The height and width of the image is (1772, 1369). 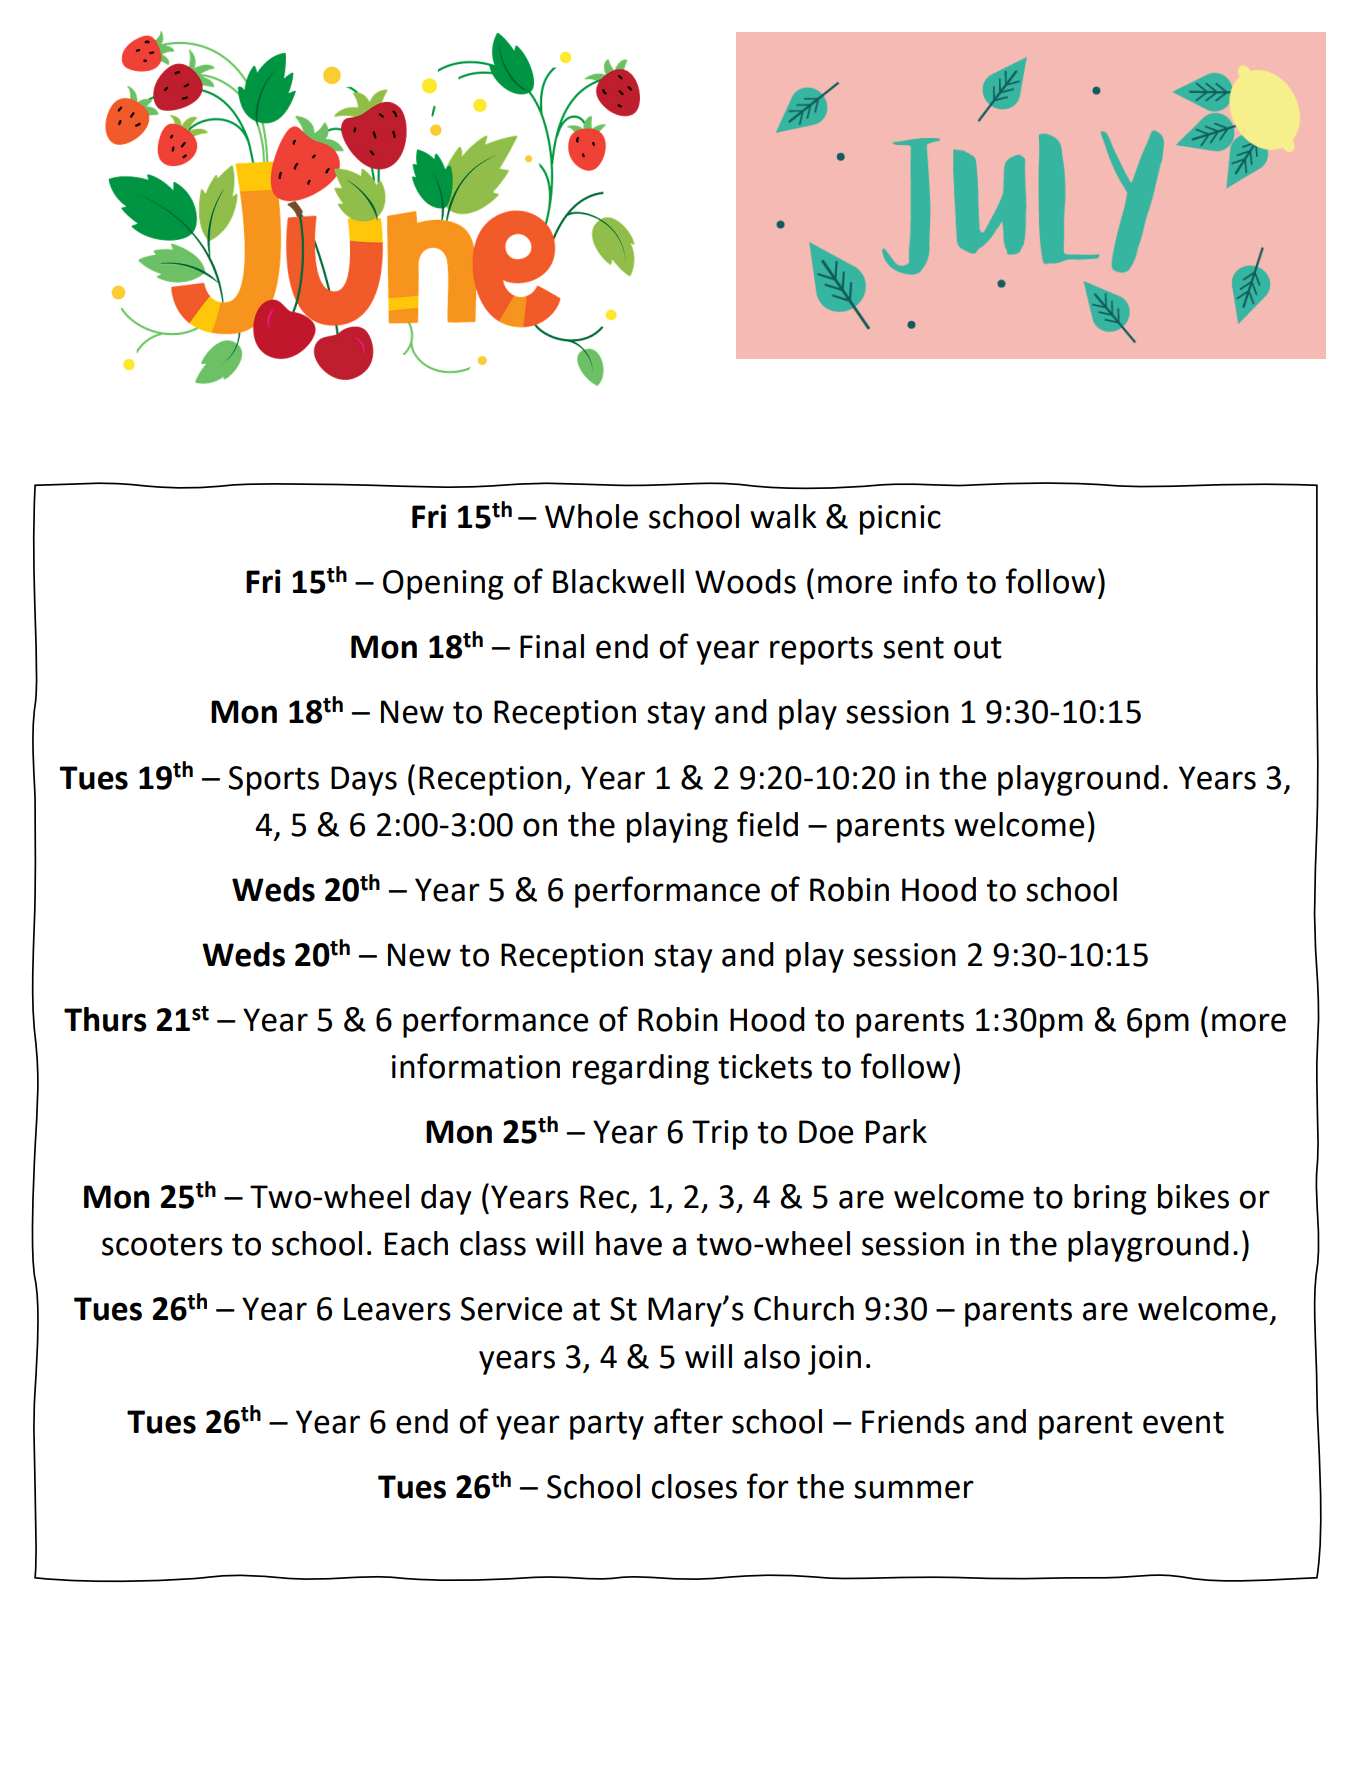 What do you see at coordinates (694, 1486) in the image?
I see `closes` at bounding box center [694, 1486].
